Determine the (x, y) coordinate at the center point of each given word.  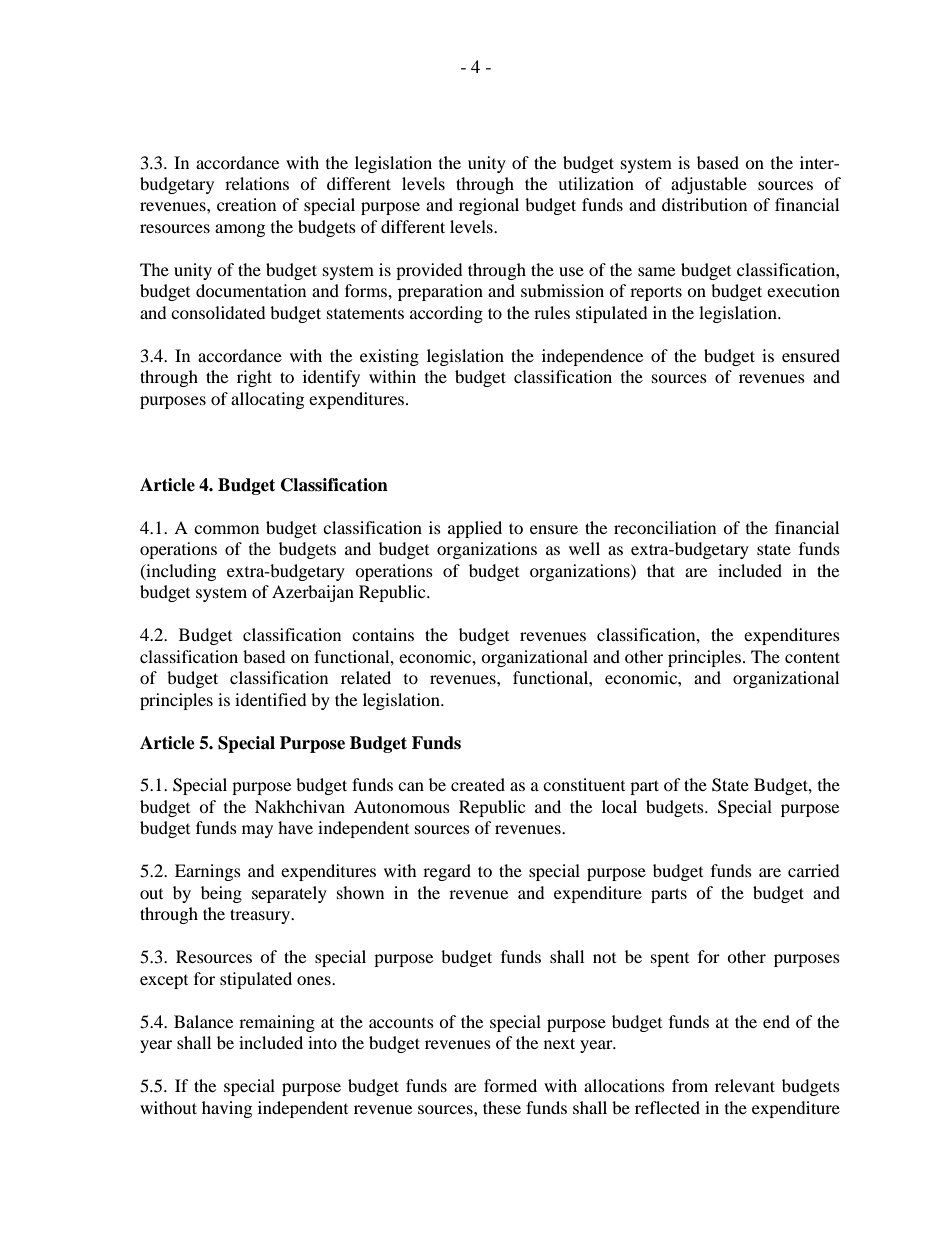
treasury (261, 916)
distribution (704, 204)
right (254, 378)
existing (389, 357)
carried (814, 870)
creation (246, 204)
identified (271, 699)
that (661, 570)
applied (475, 529)
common (226, 529)
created (478, 784)
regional (489, 206)
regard (447, 872)
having (227, 1109)
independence (592, 357)
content (812, 657)
